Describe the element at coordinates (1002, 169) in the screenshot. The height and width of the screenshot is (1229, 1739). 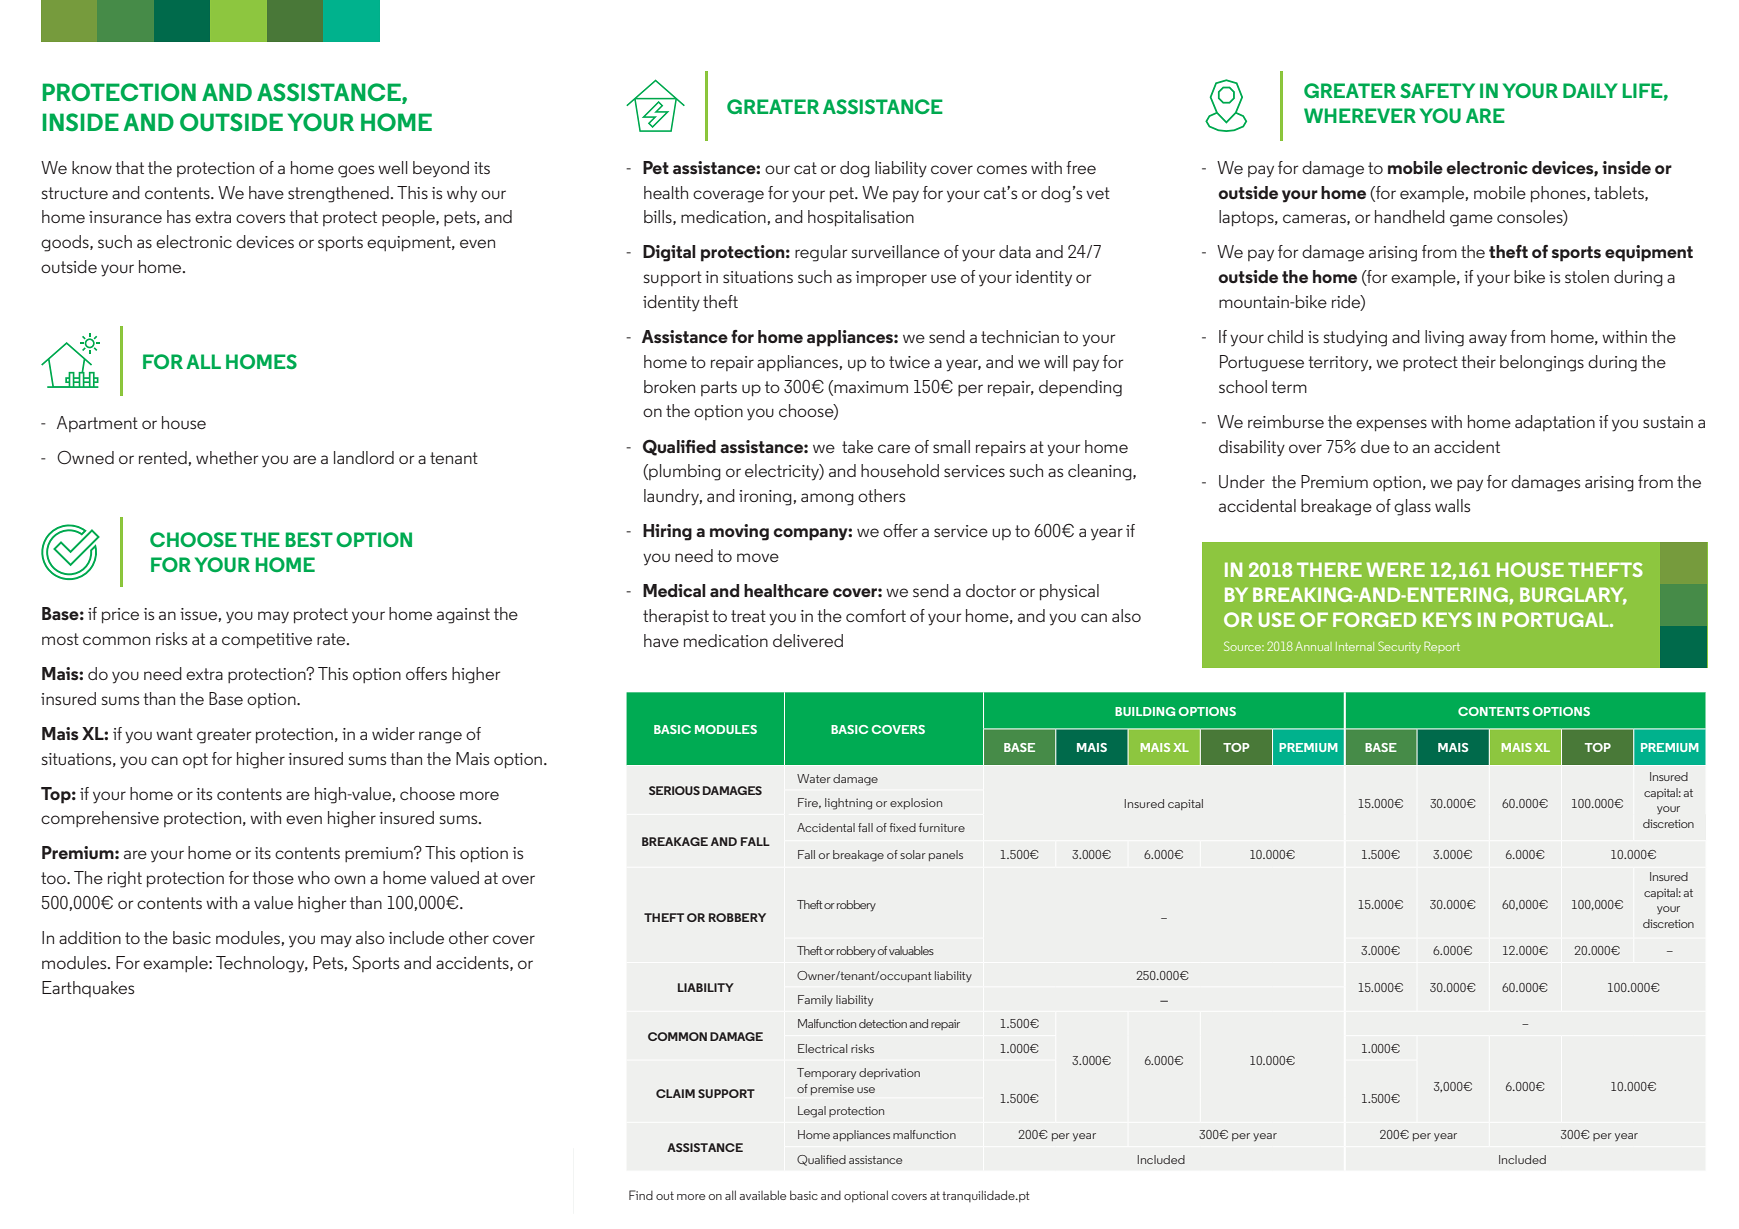
I see `comes` at that location.
